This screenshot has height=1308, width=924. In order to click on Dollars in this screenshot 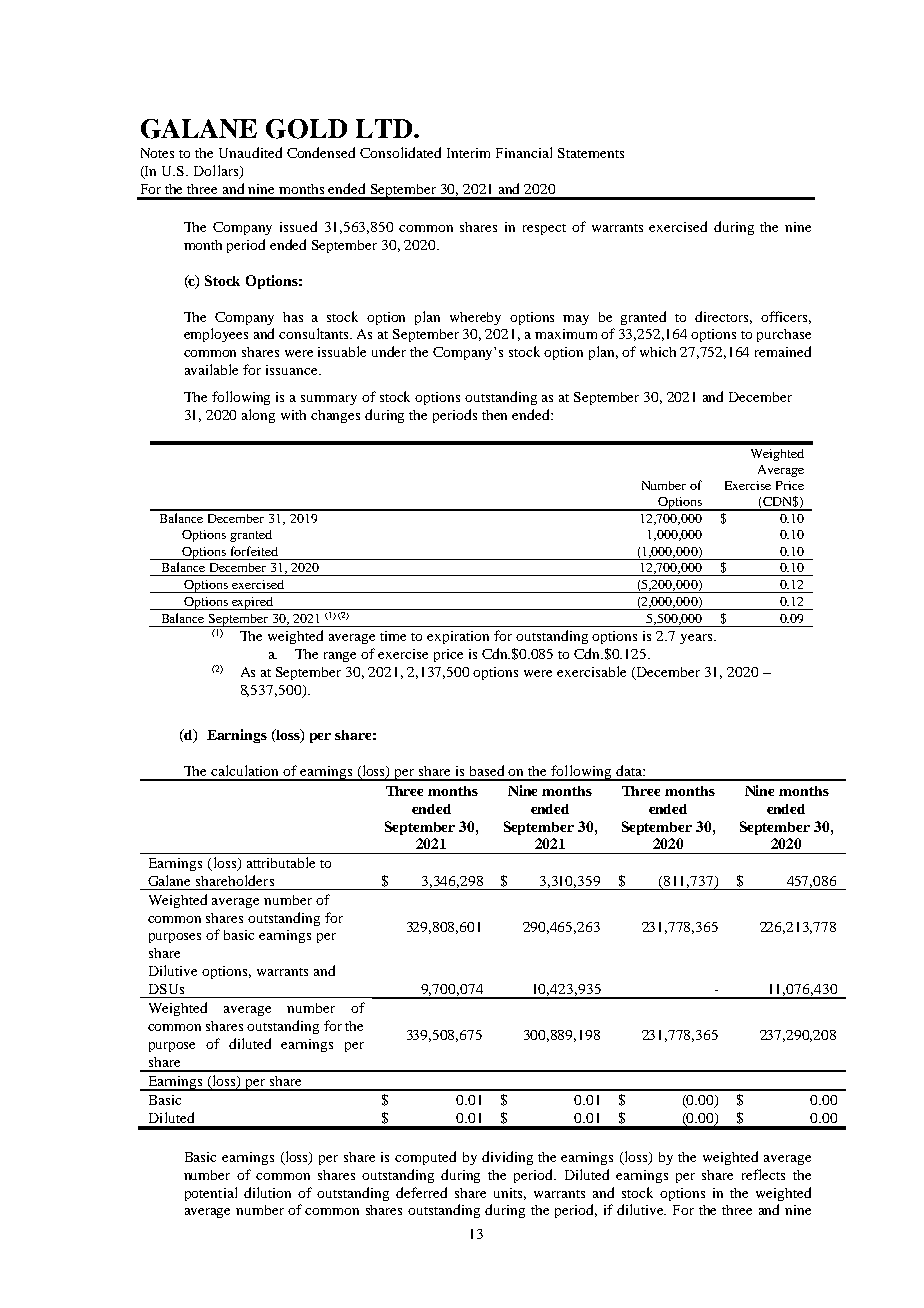, I will do `click(217, 172)`.
